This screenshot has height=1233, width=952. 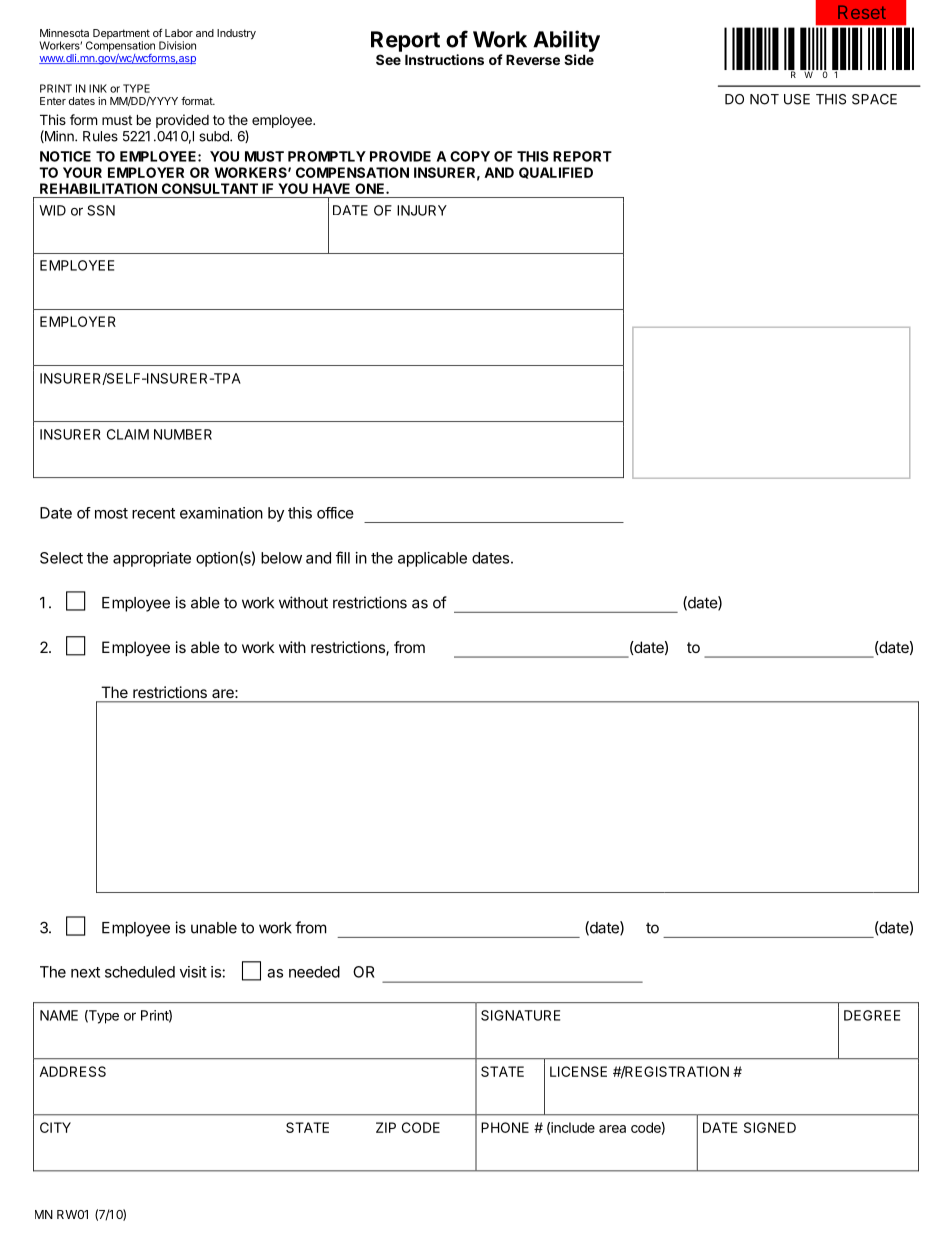 What do you see at coordinates (797, 99) in the screenshot?
I see `USE` at bounding box center [797, 99].
